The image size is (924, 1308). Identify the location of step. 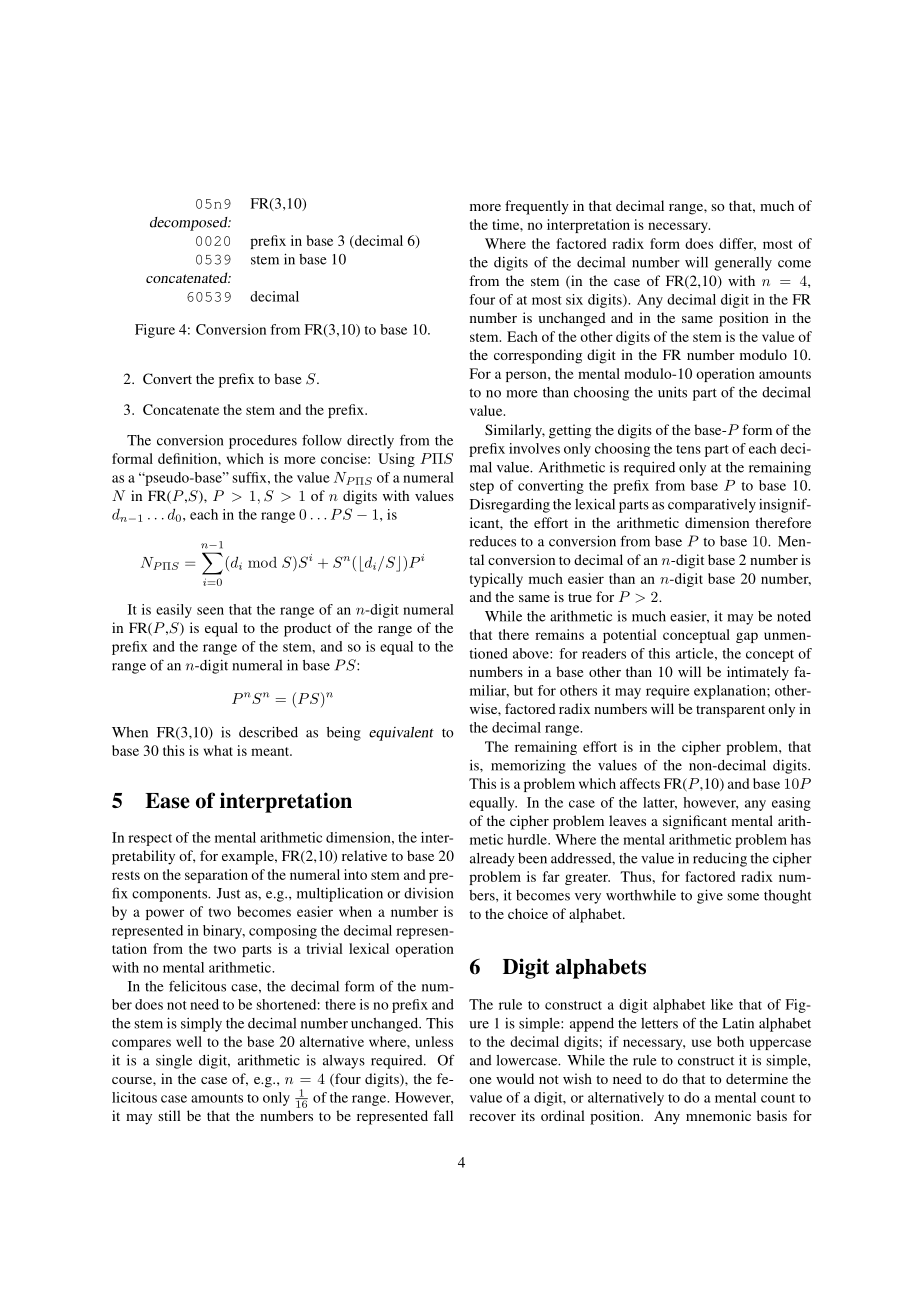
(482, 488).
